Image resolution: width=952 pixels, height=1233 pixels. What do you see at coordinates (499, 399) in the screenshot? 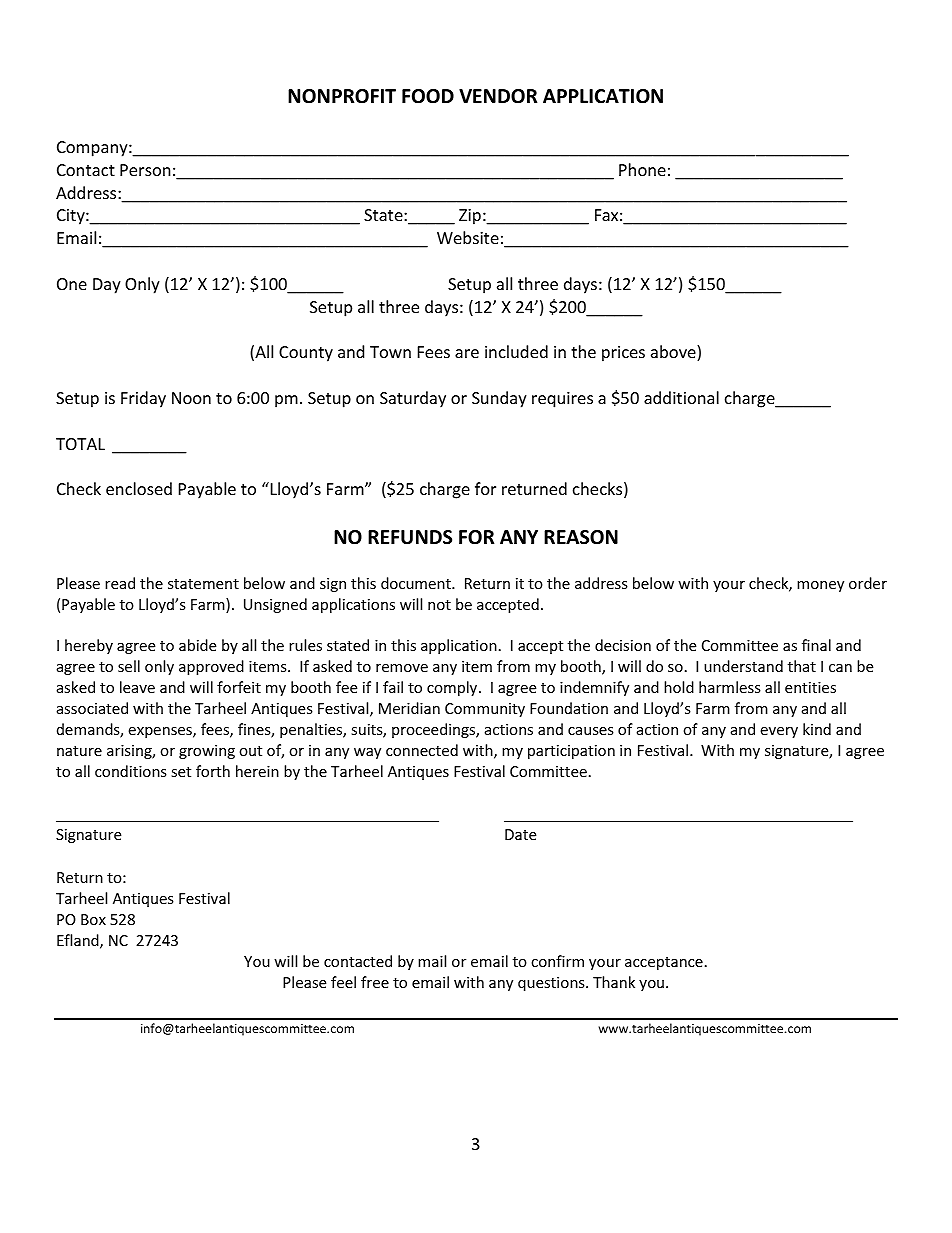
I see `Sunday` at bounding box center [499, 399].
